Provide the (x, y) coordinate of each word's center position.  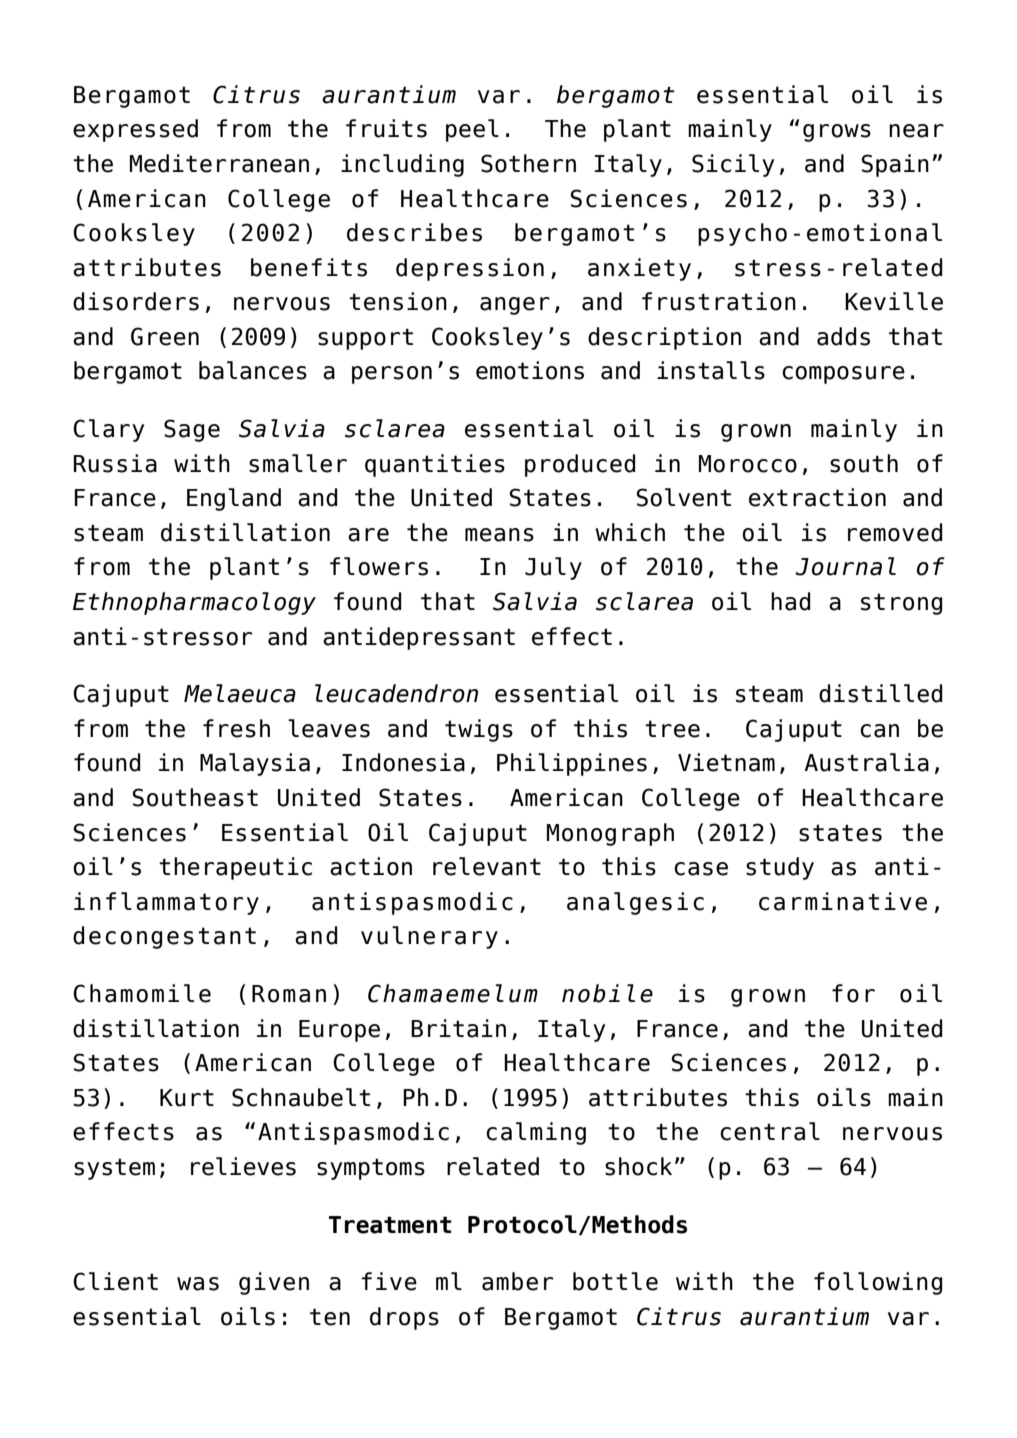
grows (837, 133)
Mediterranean (219, 163)
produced (580, 465)
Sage (192, 430)
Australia (866, 762)
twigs (479, 730)
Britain (458, 1028)
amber (517, 1281)
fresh (236, 728)
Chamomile (142, 993)
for (853, 993)
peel (472, 130)
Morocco (748, 464)
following (878, 1283)
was (198, 1284)
